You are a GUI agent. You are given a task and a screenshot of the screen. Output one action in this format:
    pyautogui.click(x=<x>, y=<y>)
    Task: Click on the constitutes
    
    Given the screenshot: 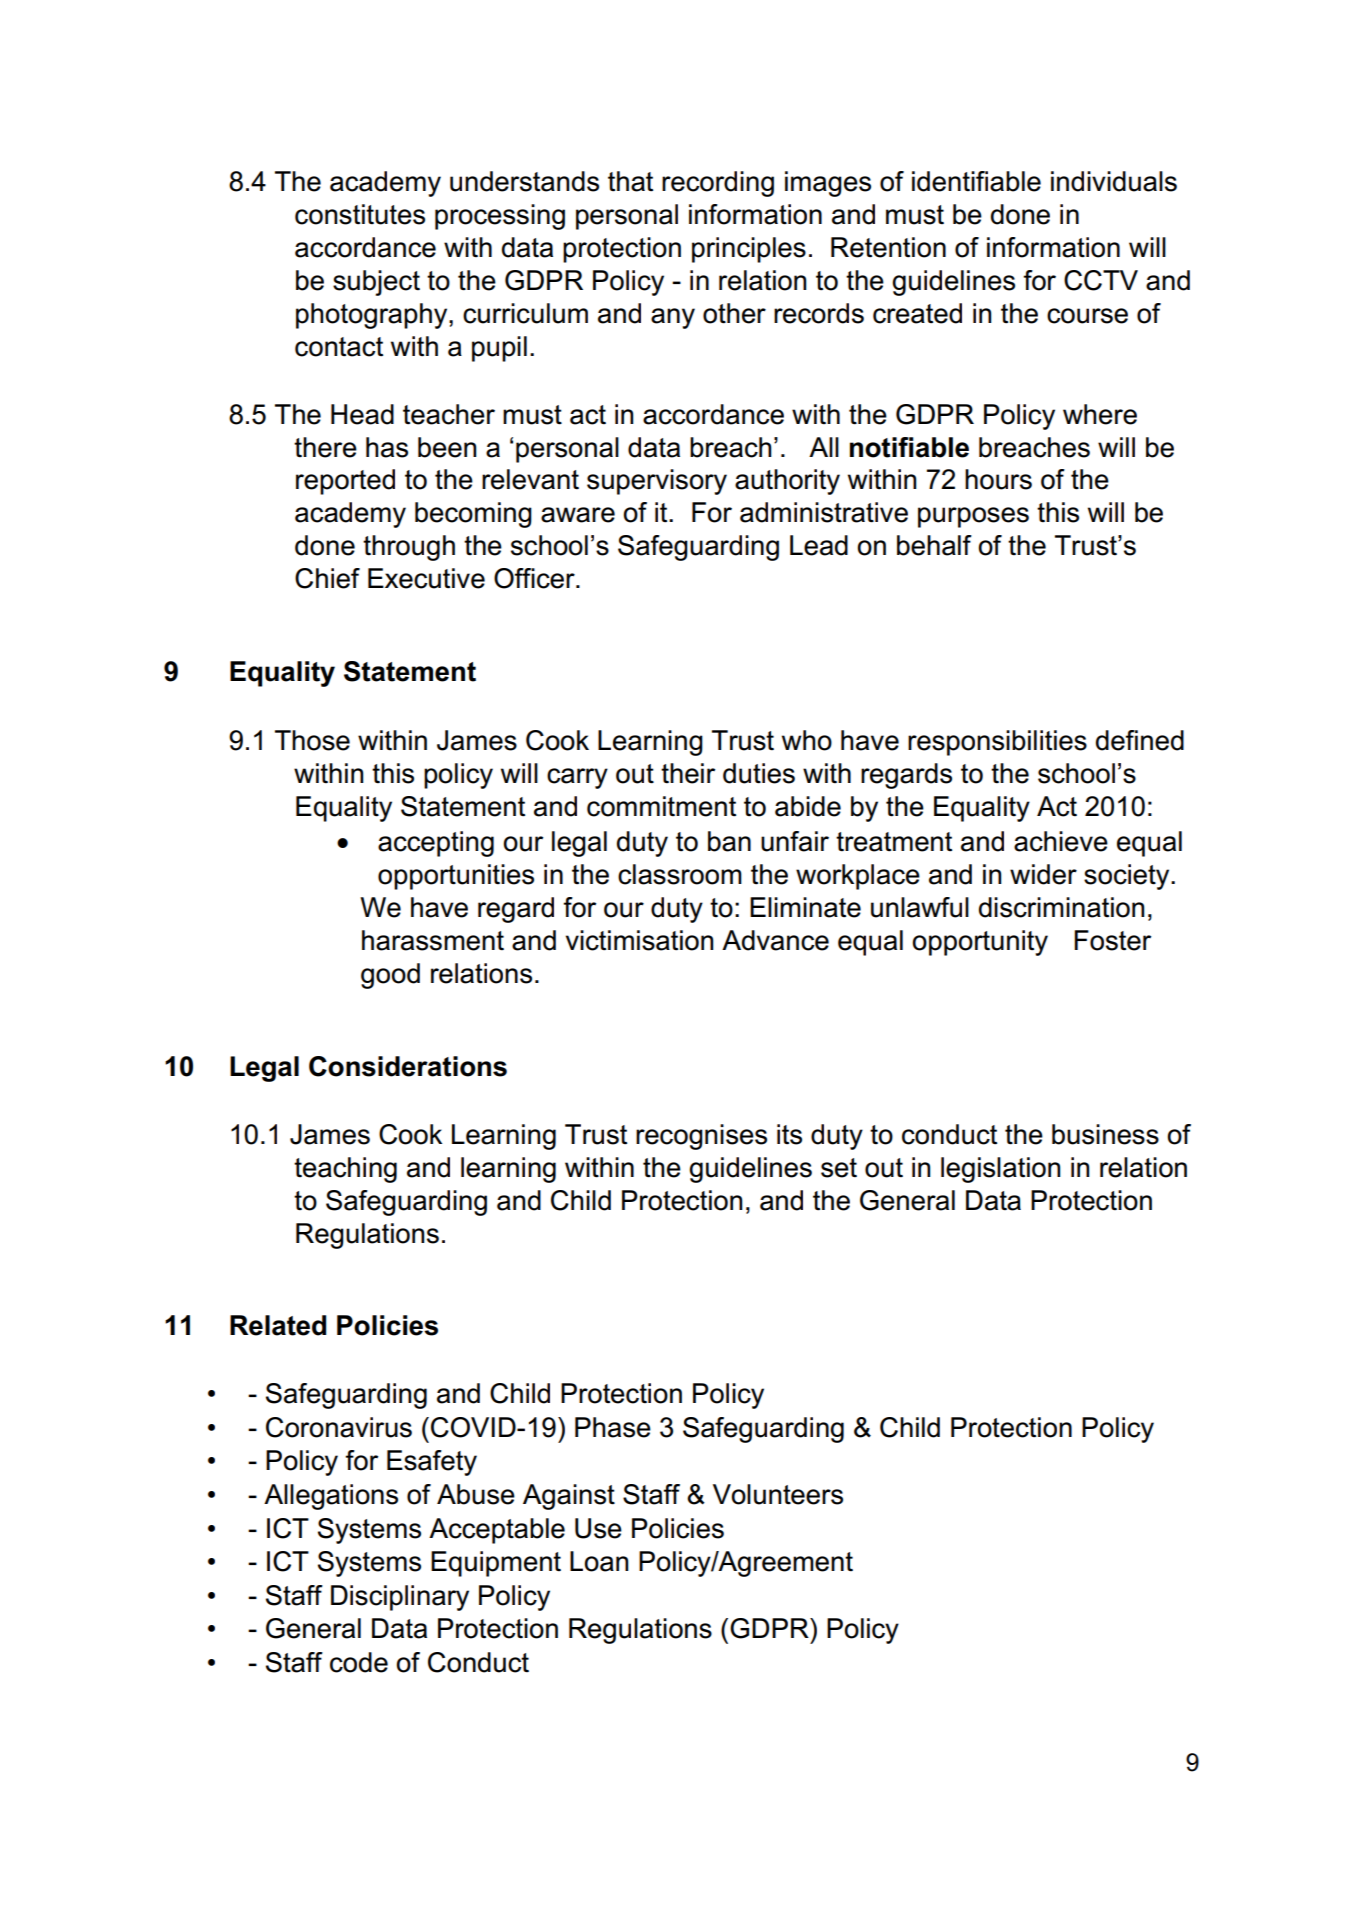 What is the action you would take?
    pyautogui.click(x=360, y=214)
